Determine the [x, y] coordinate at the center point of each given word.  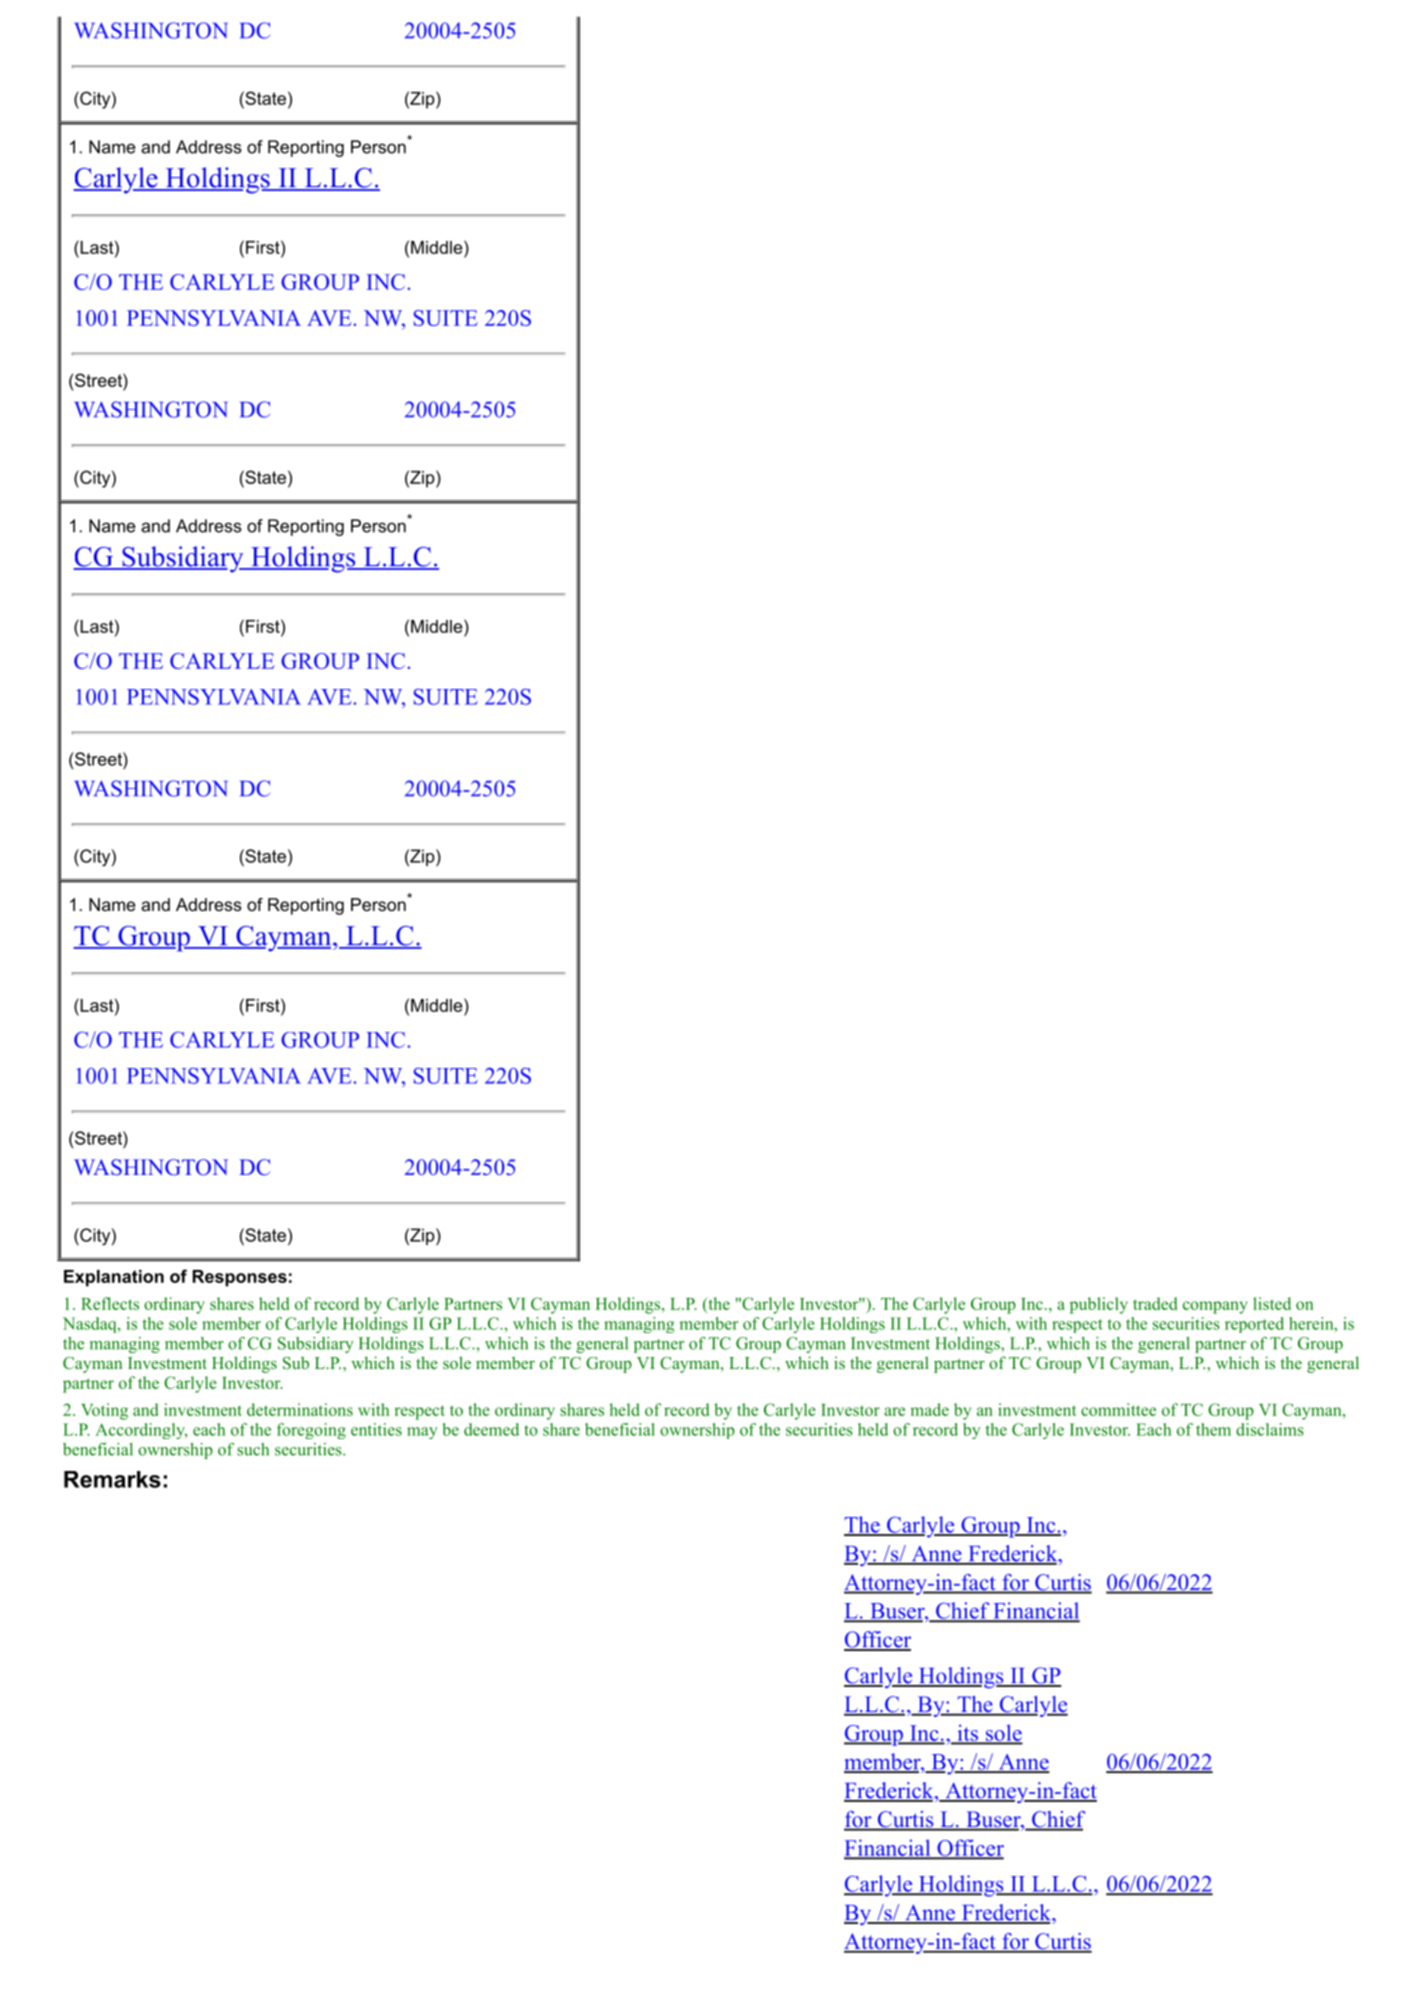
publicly [1099, 1305]
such [253, 1449]
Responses [240, 1278]
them [1213, 1429]
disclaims [1270, 1429]
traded [1155, 1303]
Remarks [112, 1479]
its [967, 1734]
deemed [491, 1429]
